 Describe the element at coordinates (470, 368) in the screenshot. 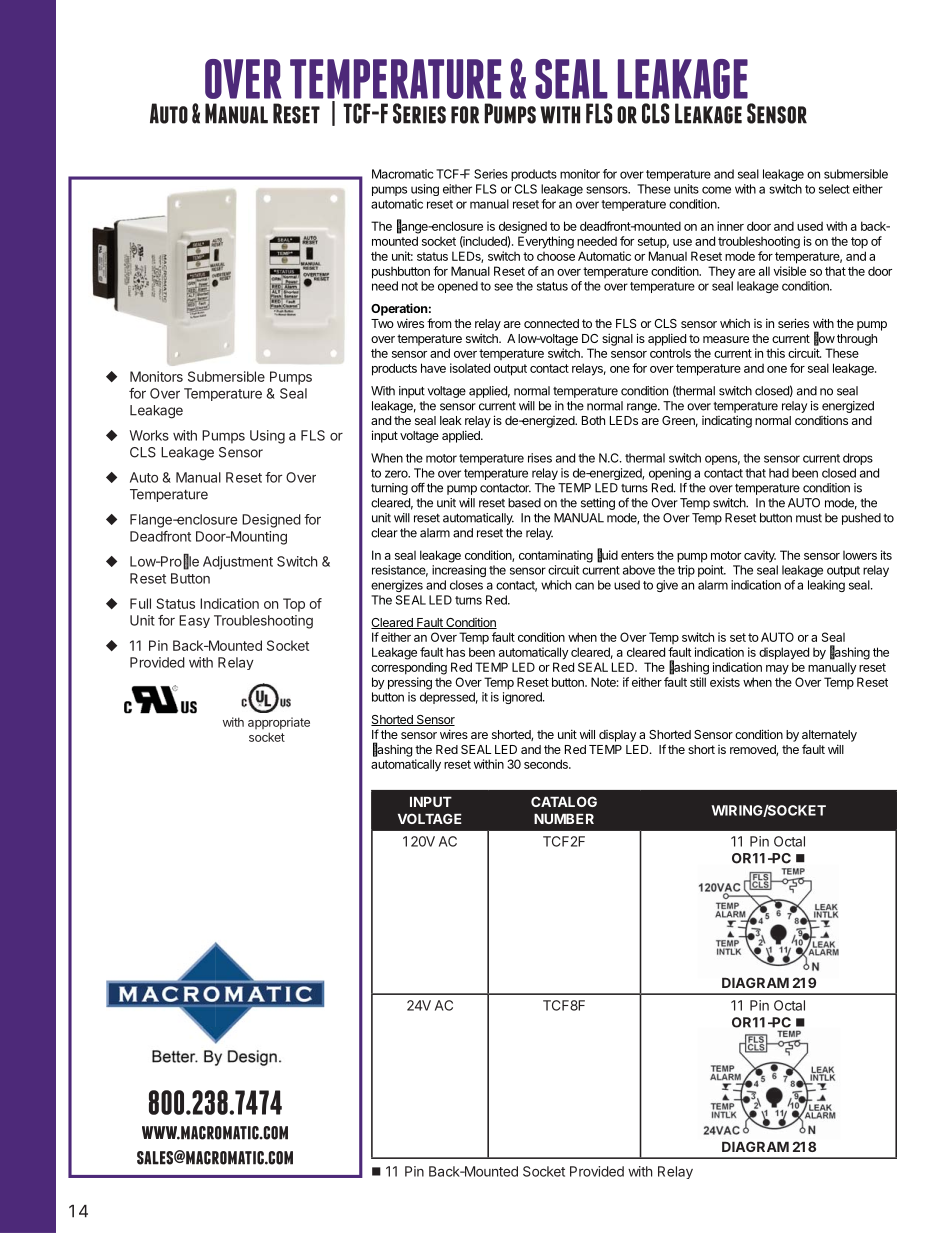

I see `isolated` at that location.
